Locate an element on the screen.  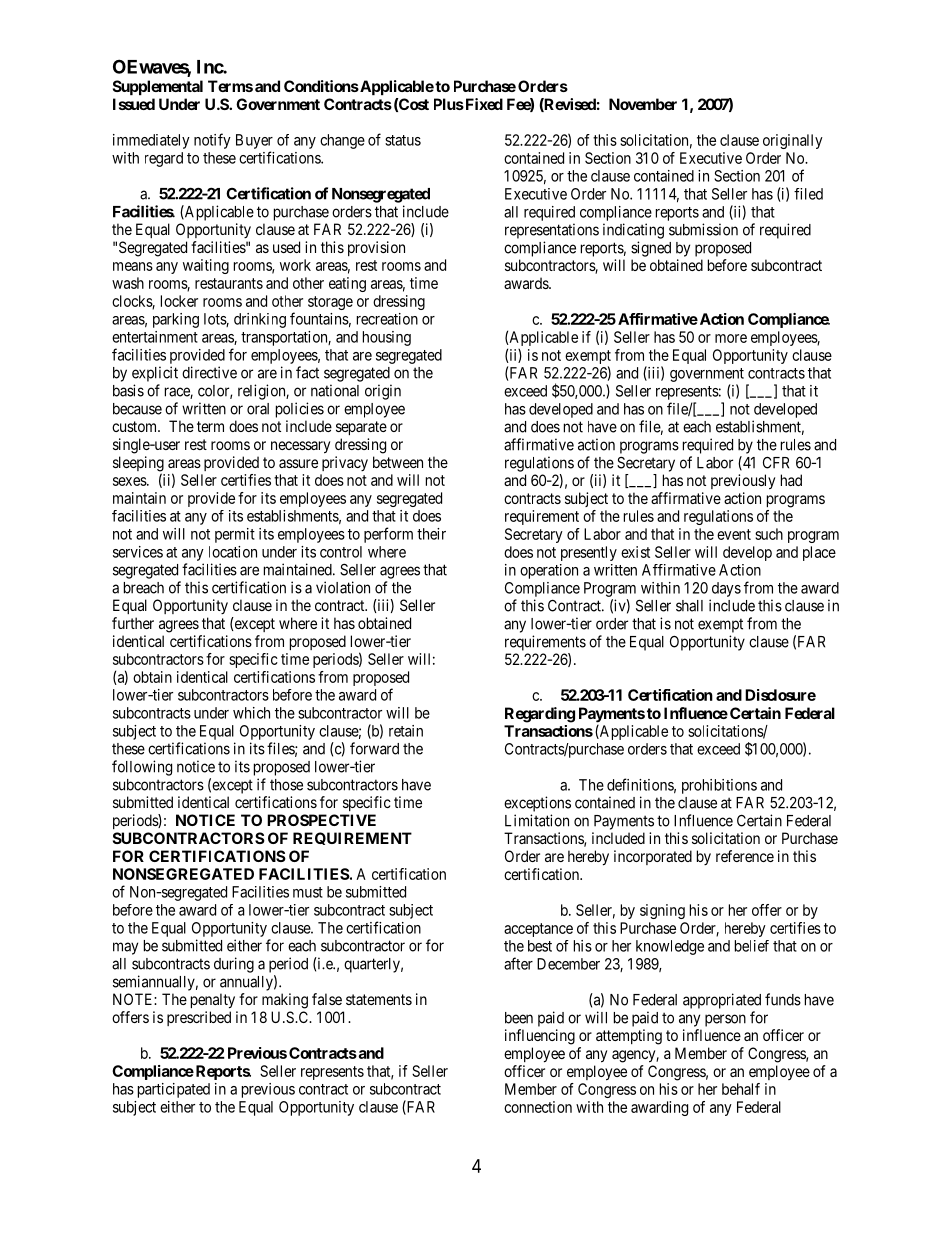
November is located at coordinates (643, 104).
